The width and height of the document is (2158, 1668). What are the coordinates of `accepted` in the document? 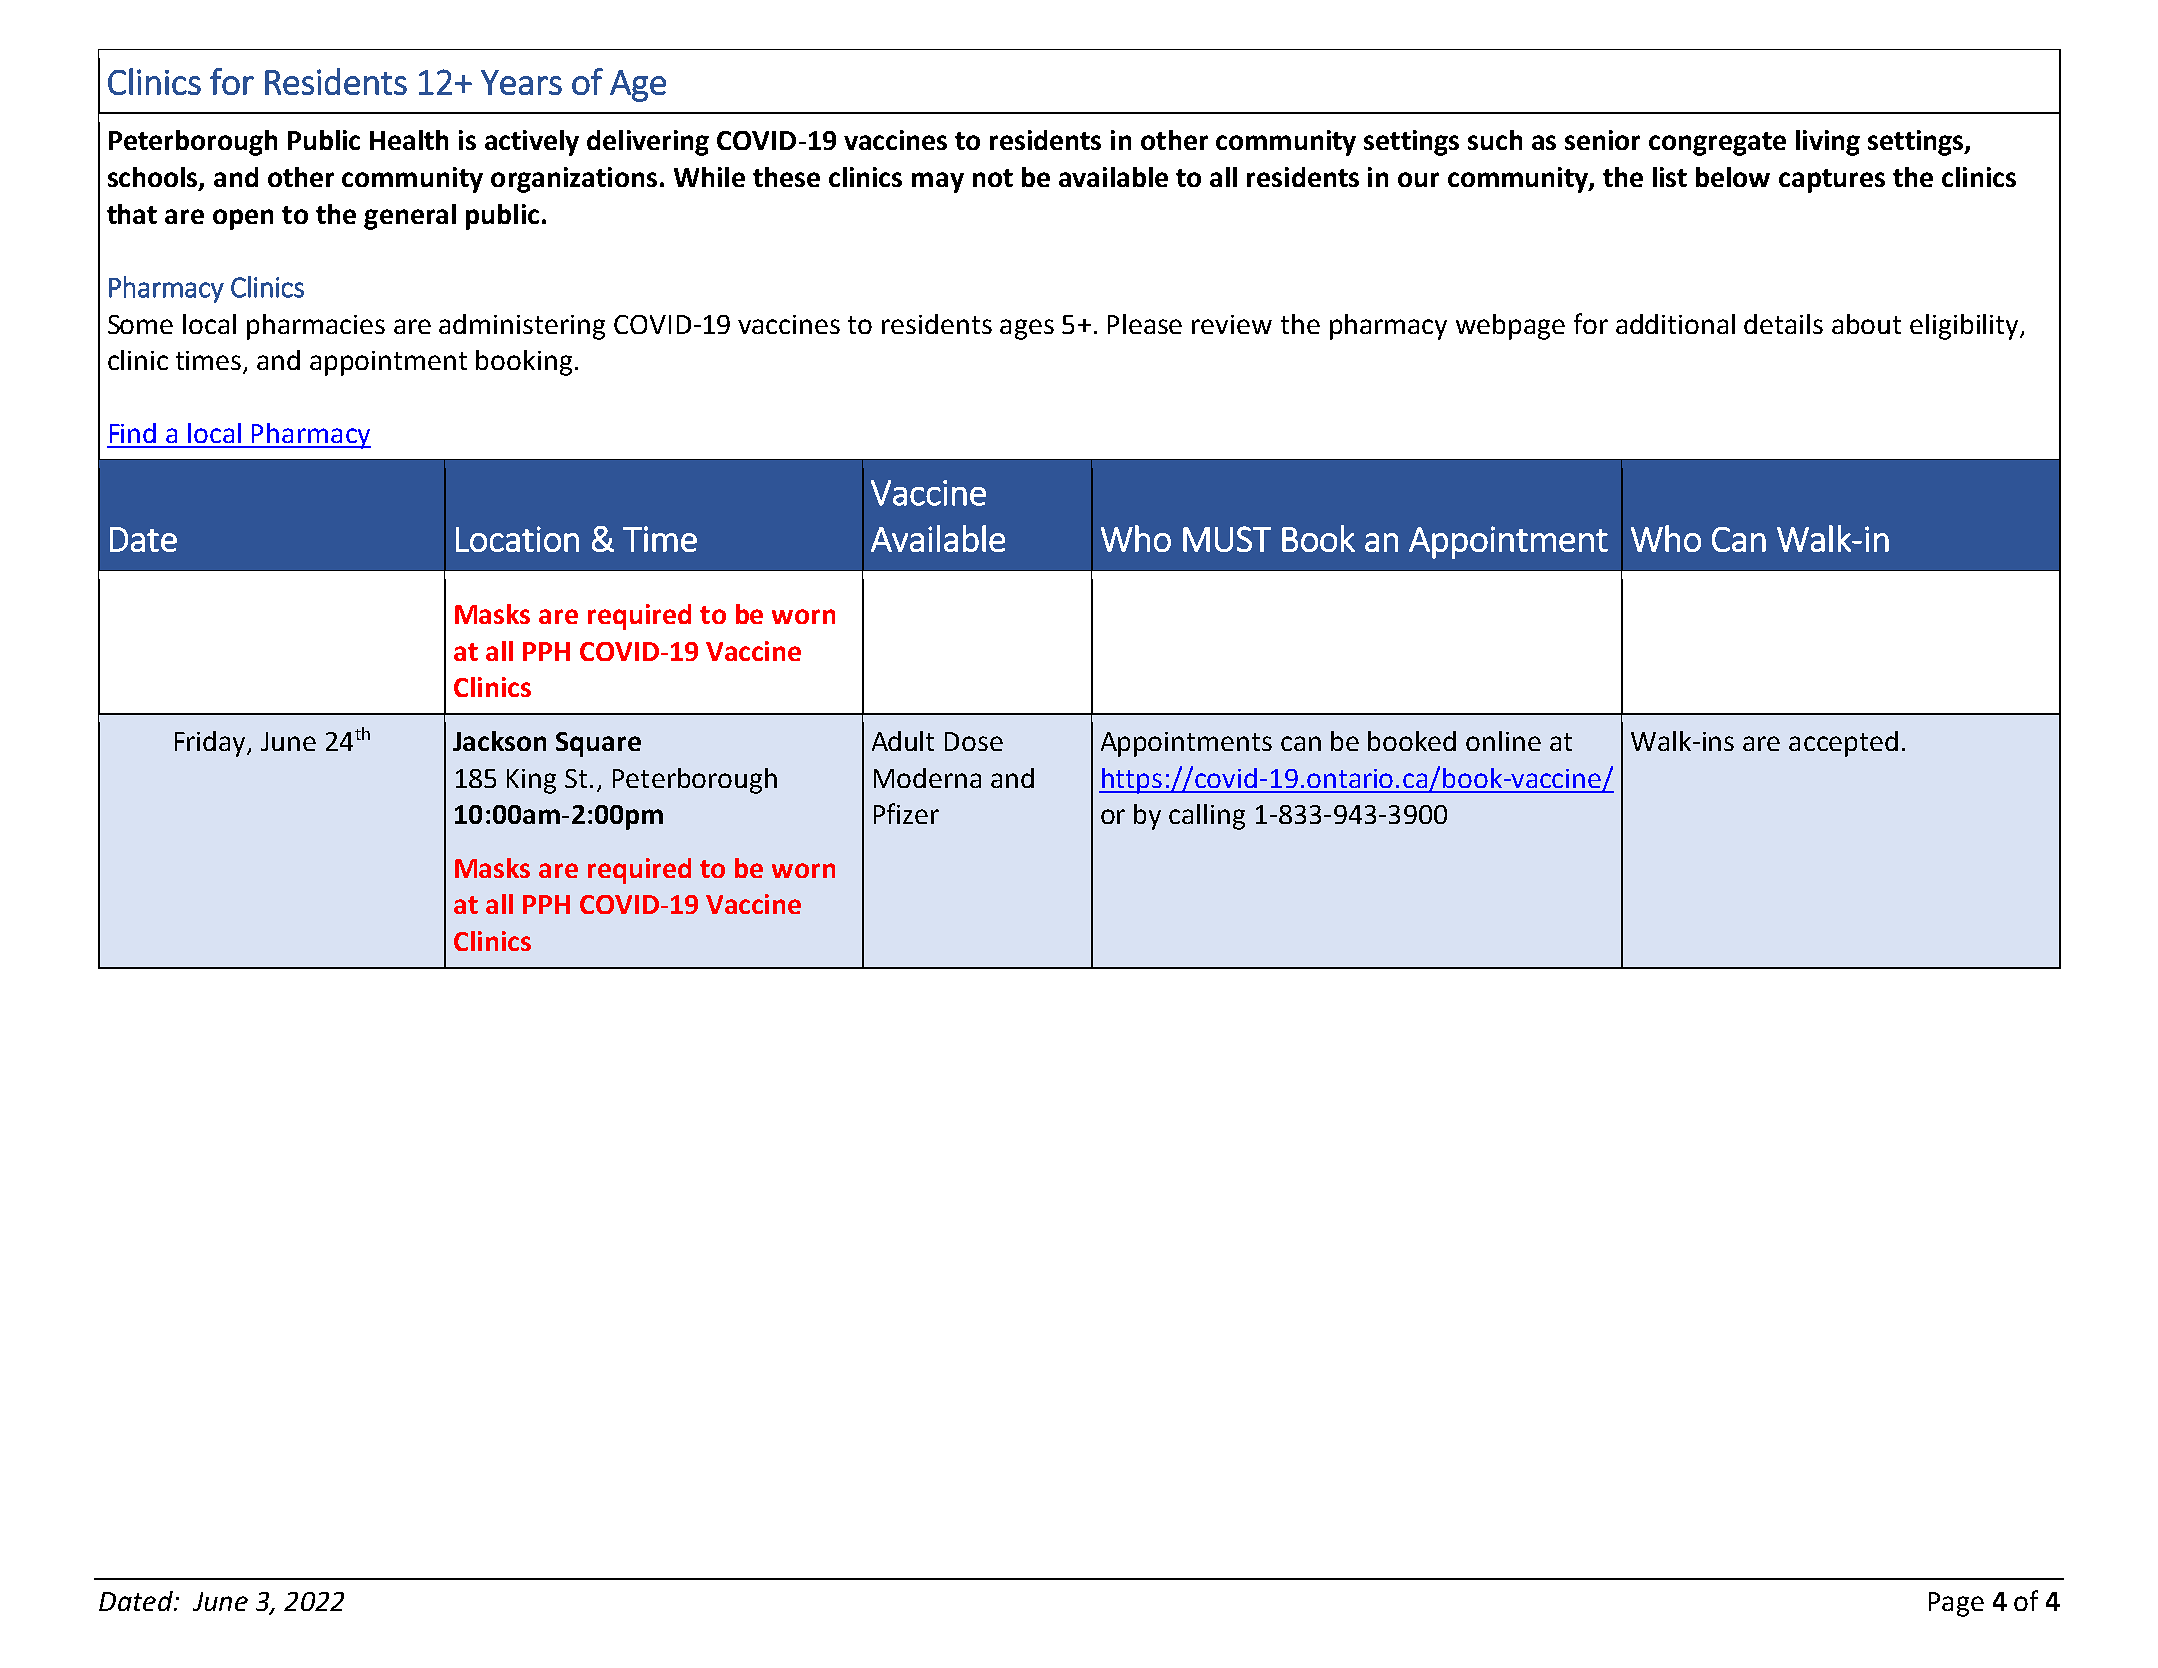 It's located at (1843, 744).
